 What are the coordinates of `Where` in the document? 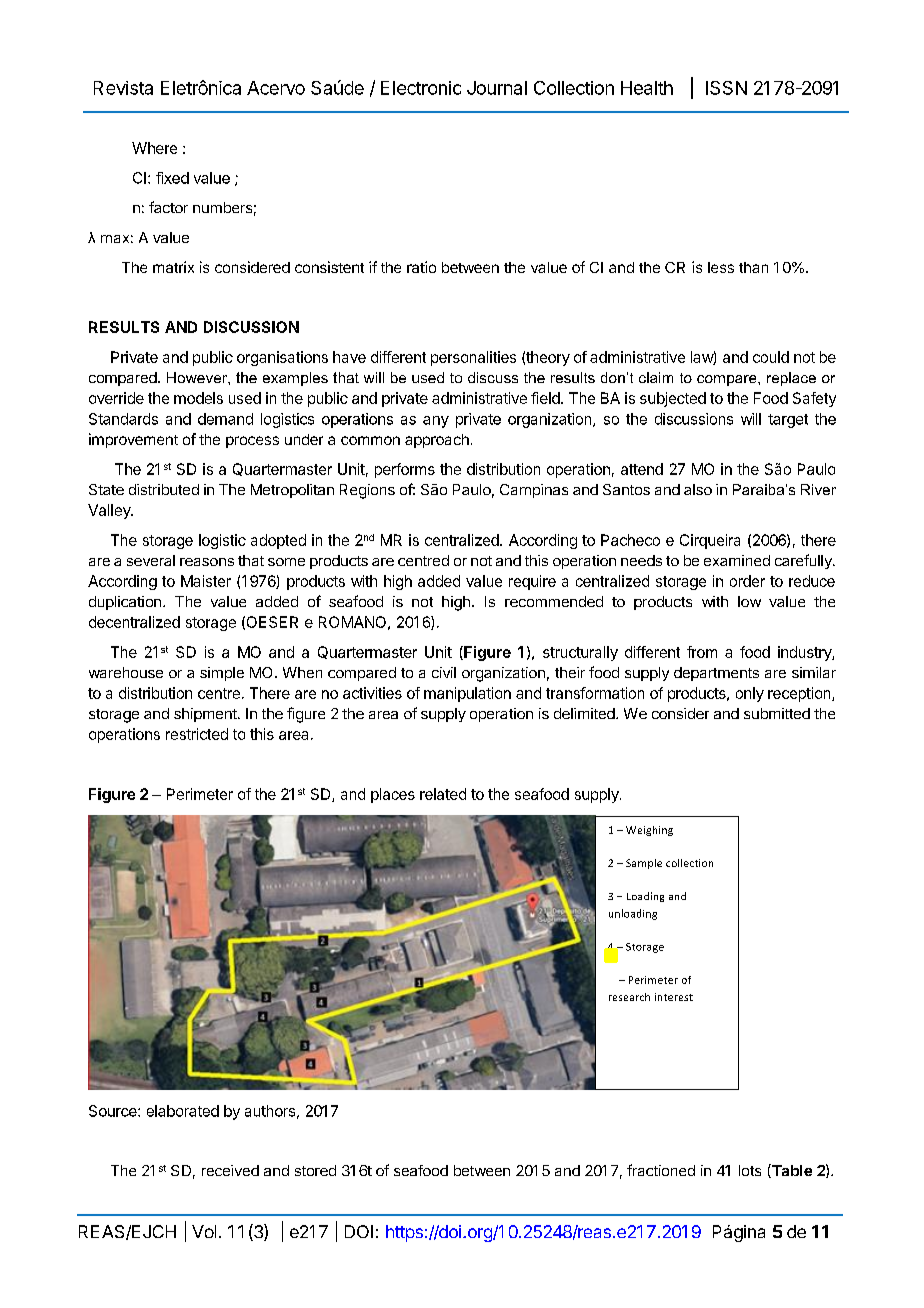 It's located at (154, 148).
